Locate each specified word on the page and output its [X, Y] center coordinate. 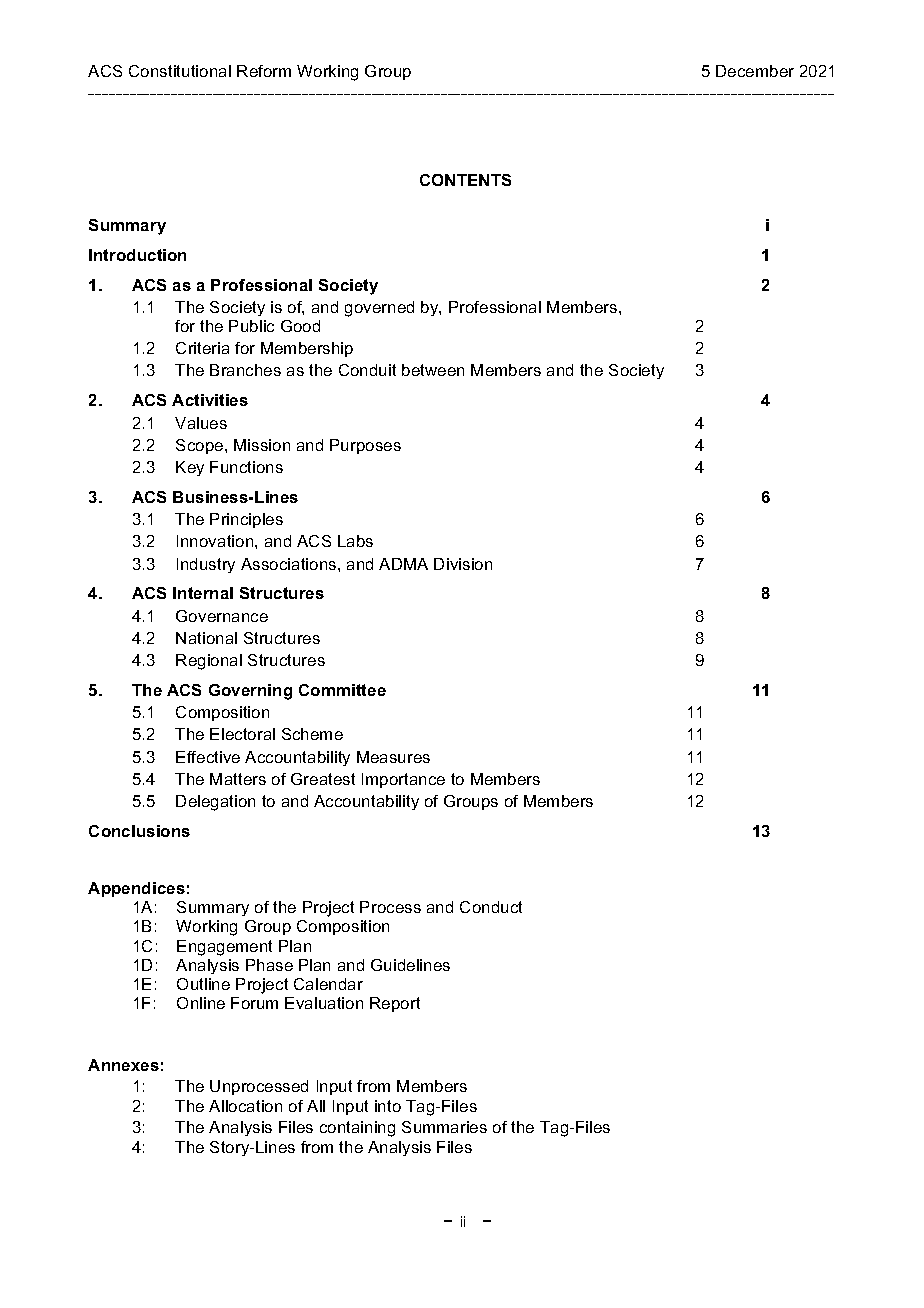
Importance [403, 780]
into [388, 1106]
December [755, 71]
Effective [208, 757]
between [433, 370]
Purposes [365, 446]
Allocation [245, 1106]
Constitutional [180, 71]
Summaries [444, 1127]
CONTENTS [465, 180]
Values [201, 423]
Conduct [491, 907]
